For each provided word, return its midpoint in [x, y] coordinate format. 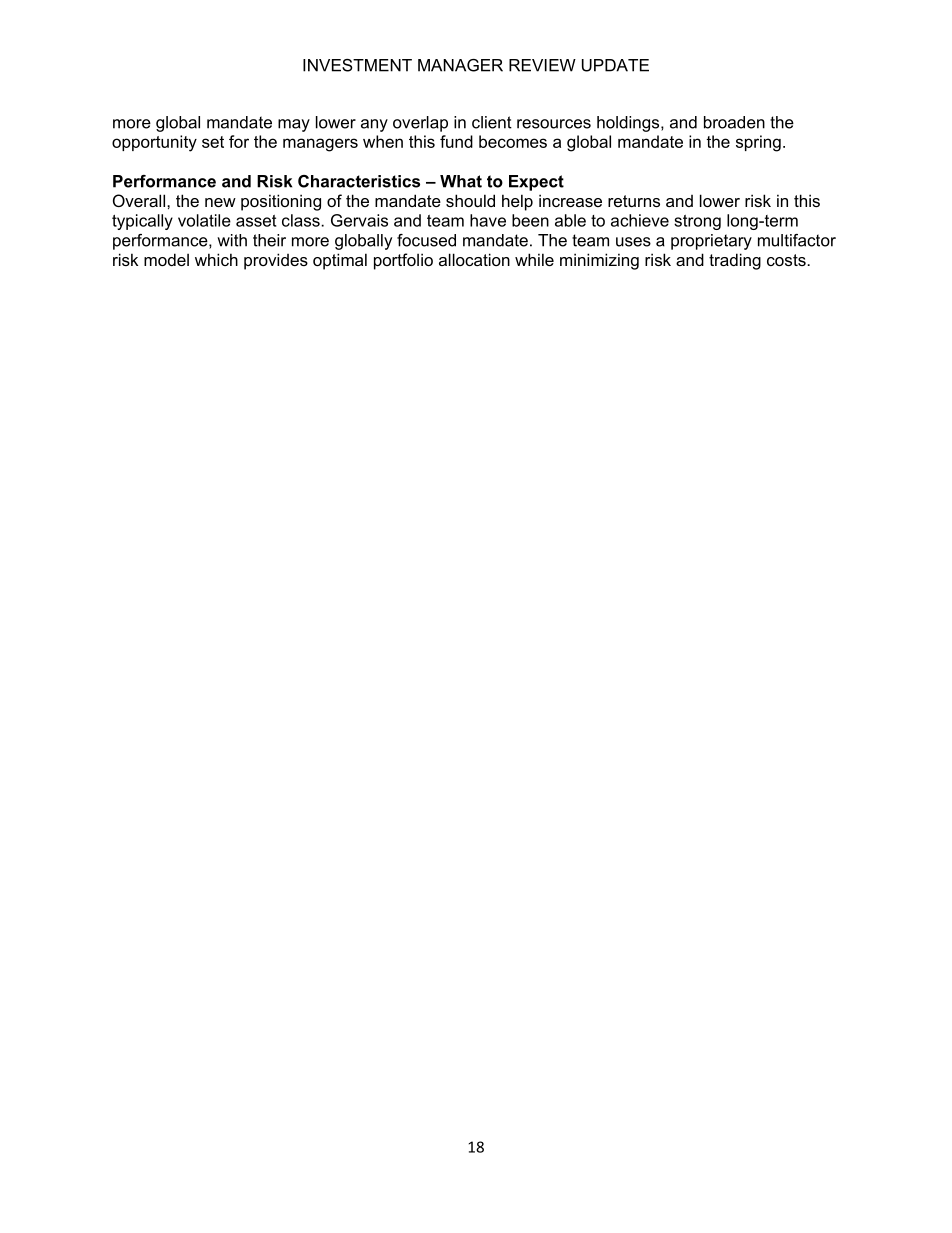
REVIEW [542, 65]
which [216, 259]
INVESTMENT [357, 65]
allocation [474, 259]
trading [735, 261]
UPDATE [615, 65]
